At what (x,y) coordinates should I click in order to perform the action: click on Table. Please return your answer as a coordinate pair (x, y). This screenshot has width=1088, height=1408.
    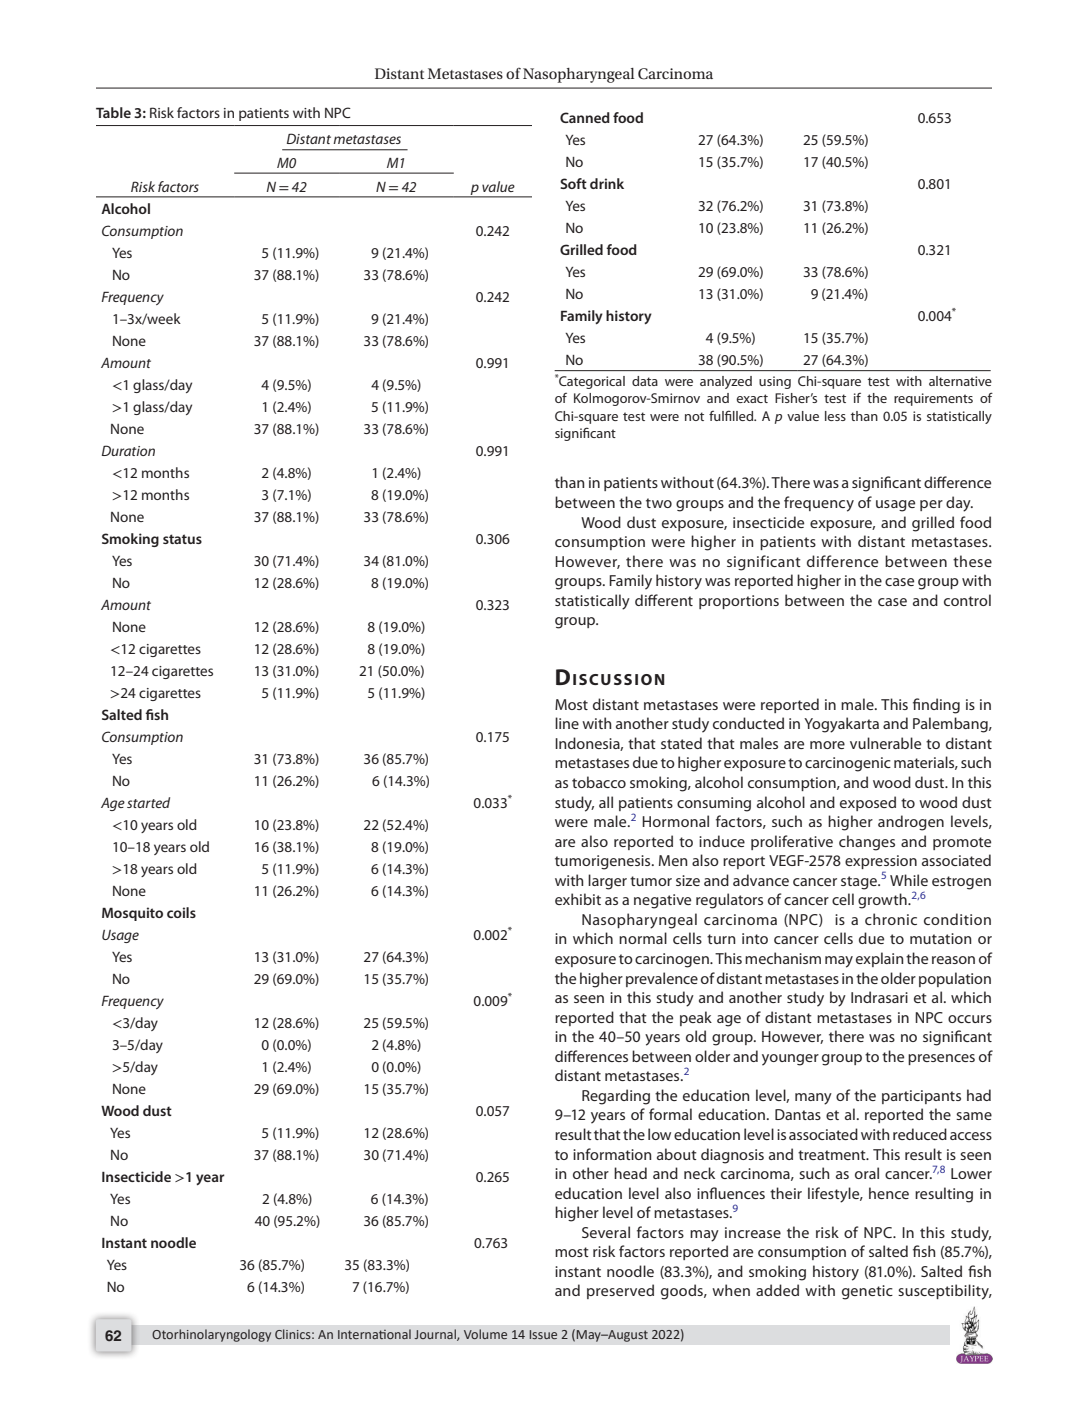
    Looking at the image, I should click on (113, 112).
